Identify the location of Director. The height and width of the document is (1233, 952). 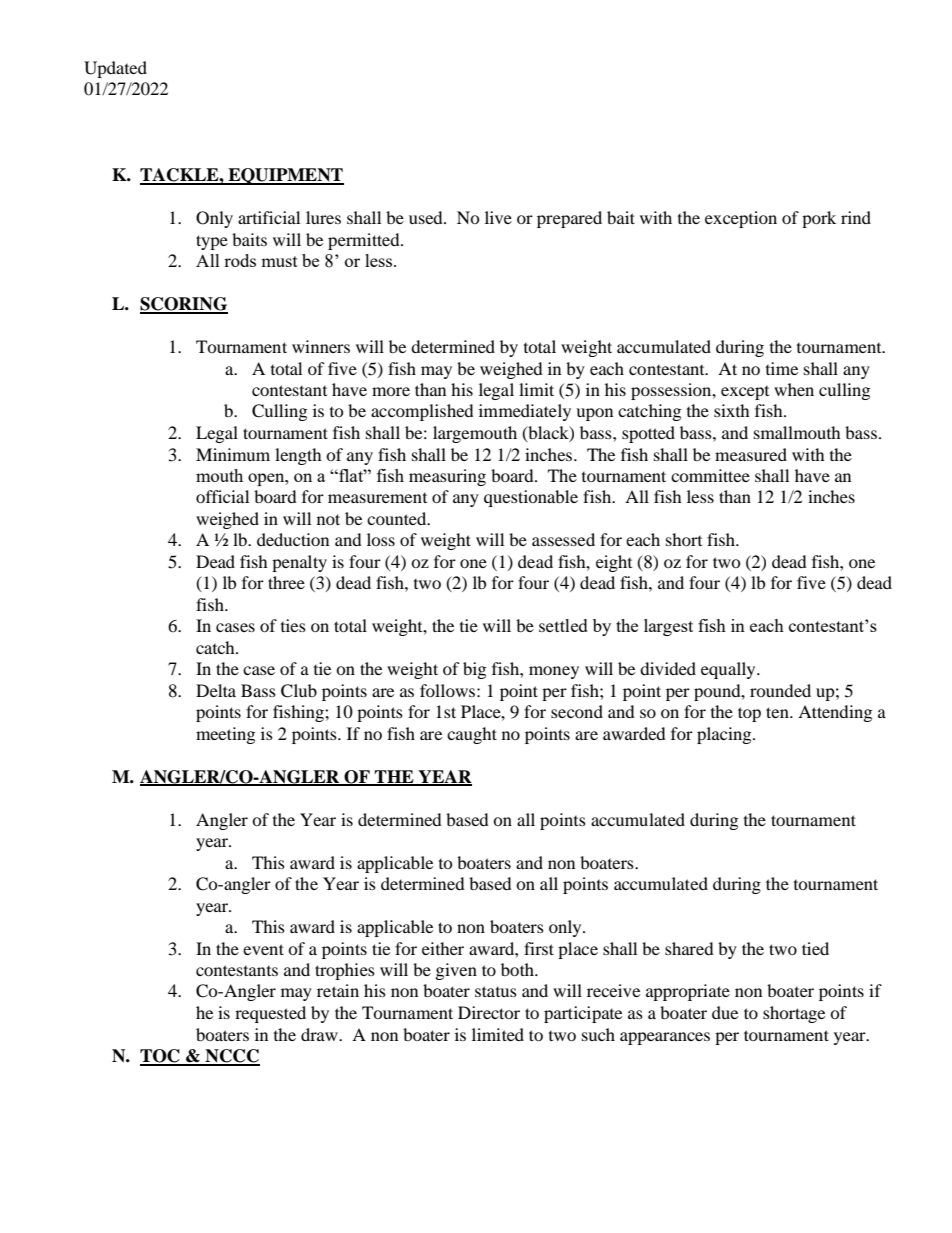
(489, 1012).
